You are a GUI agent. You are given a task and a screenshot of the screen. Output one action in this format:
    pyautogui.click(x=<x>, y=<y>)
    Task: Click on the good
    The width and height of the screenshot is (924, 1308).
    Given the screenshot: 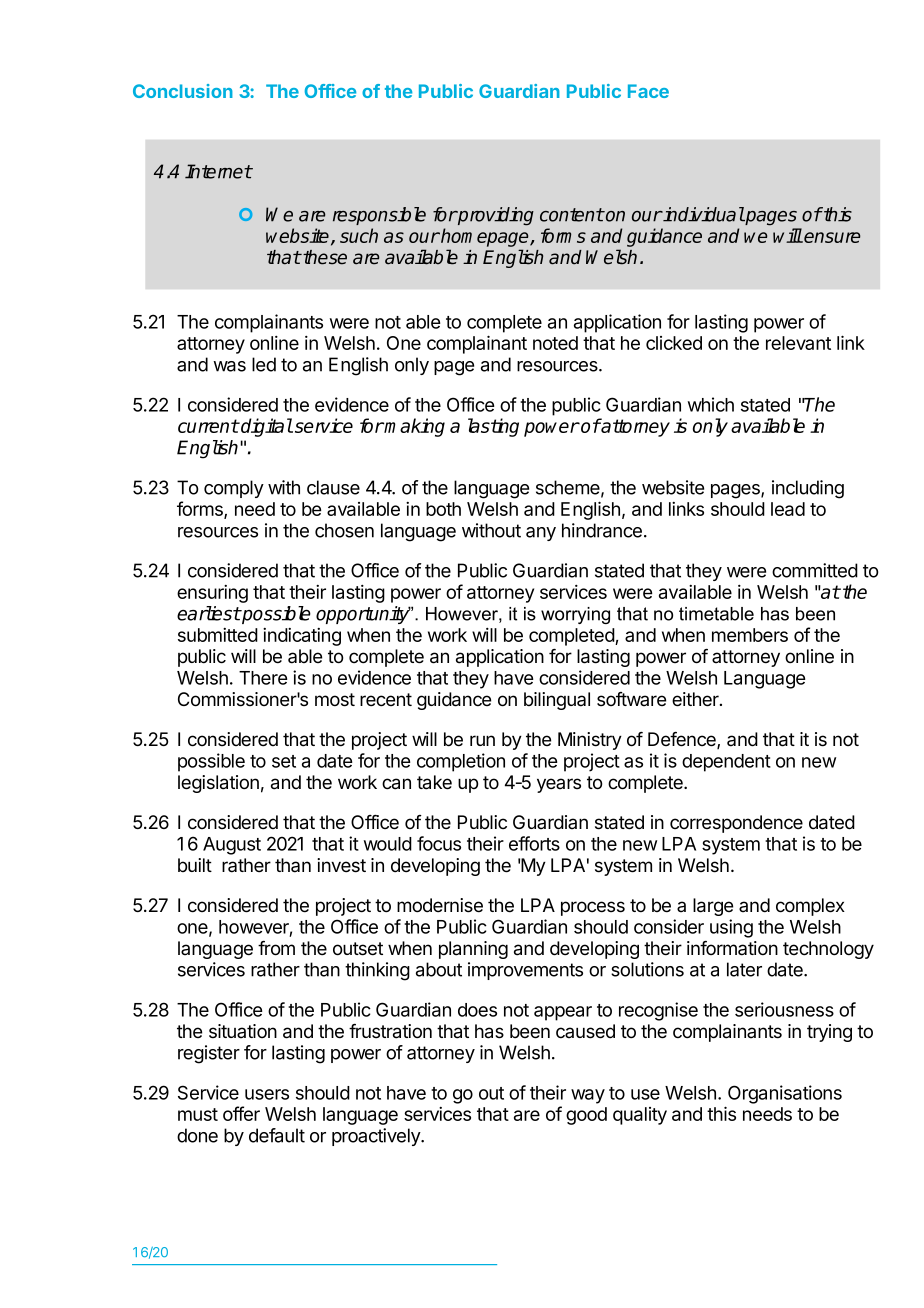 What is the action you would take?
    pyautogui.click(x=586, y=1116)
